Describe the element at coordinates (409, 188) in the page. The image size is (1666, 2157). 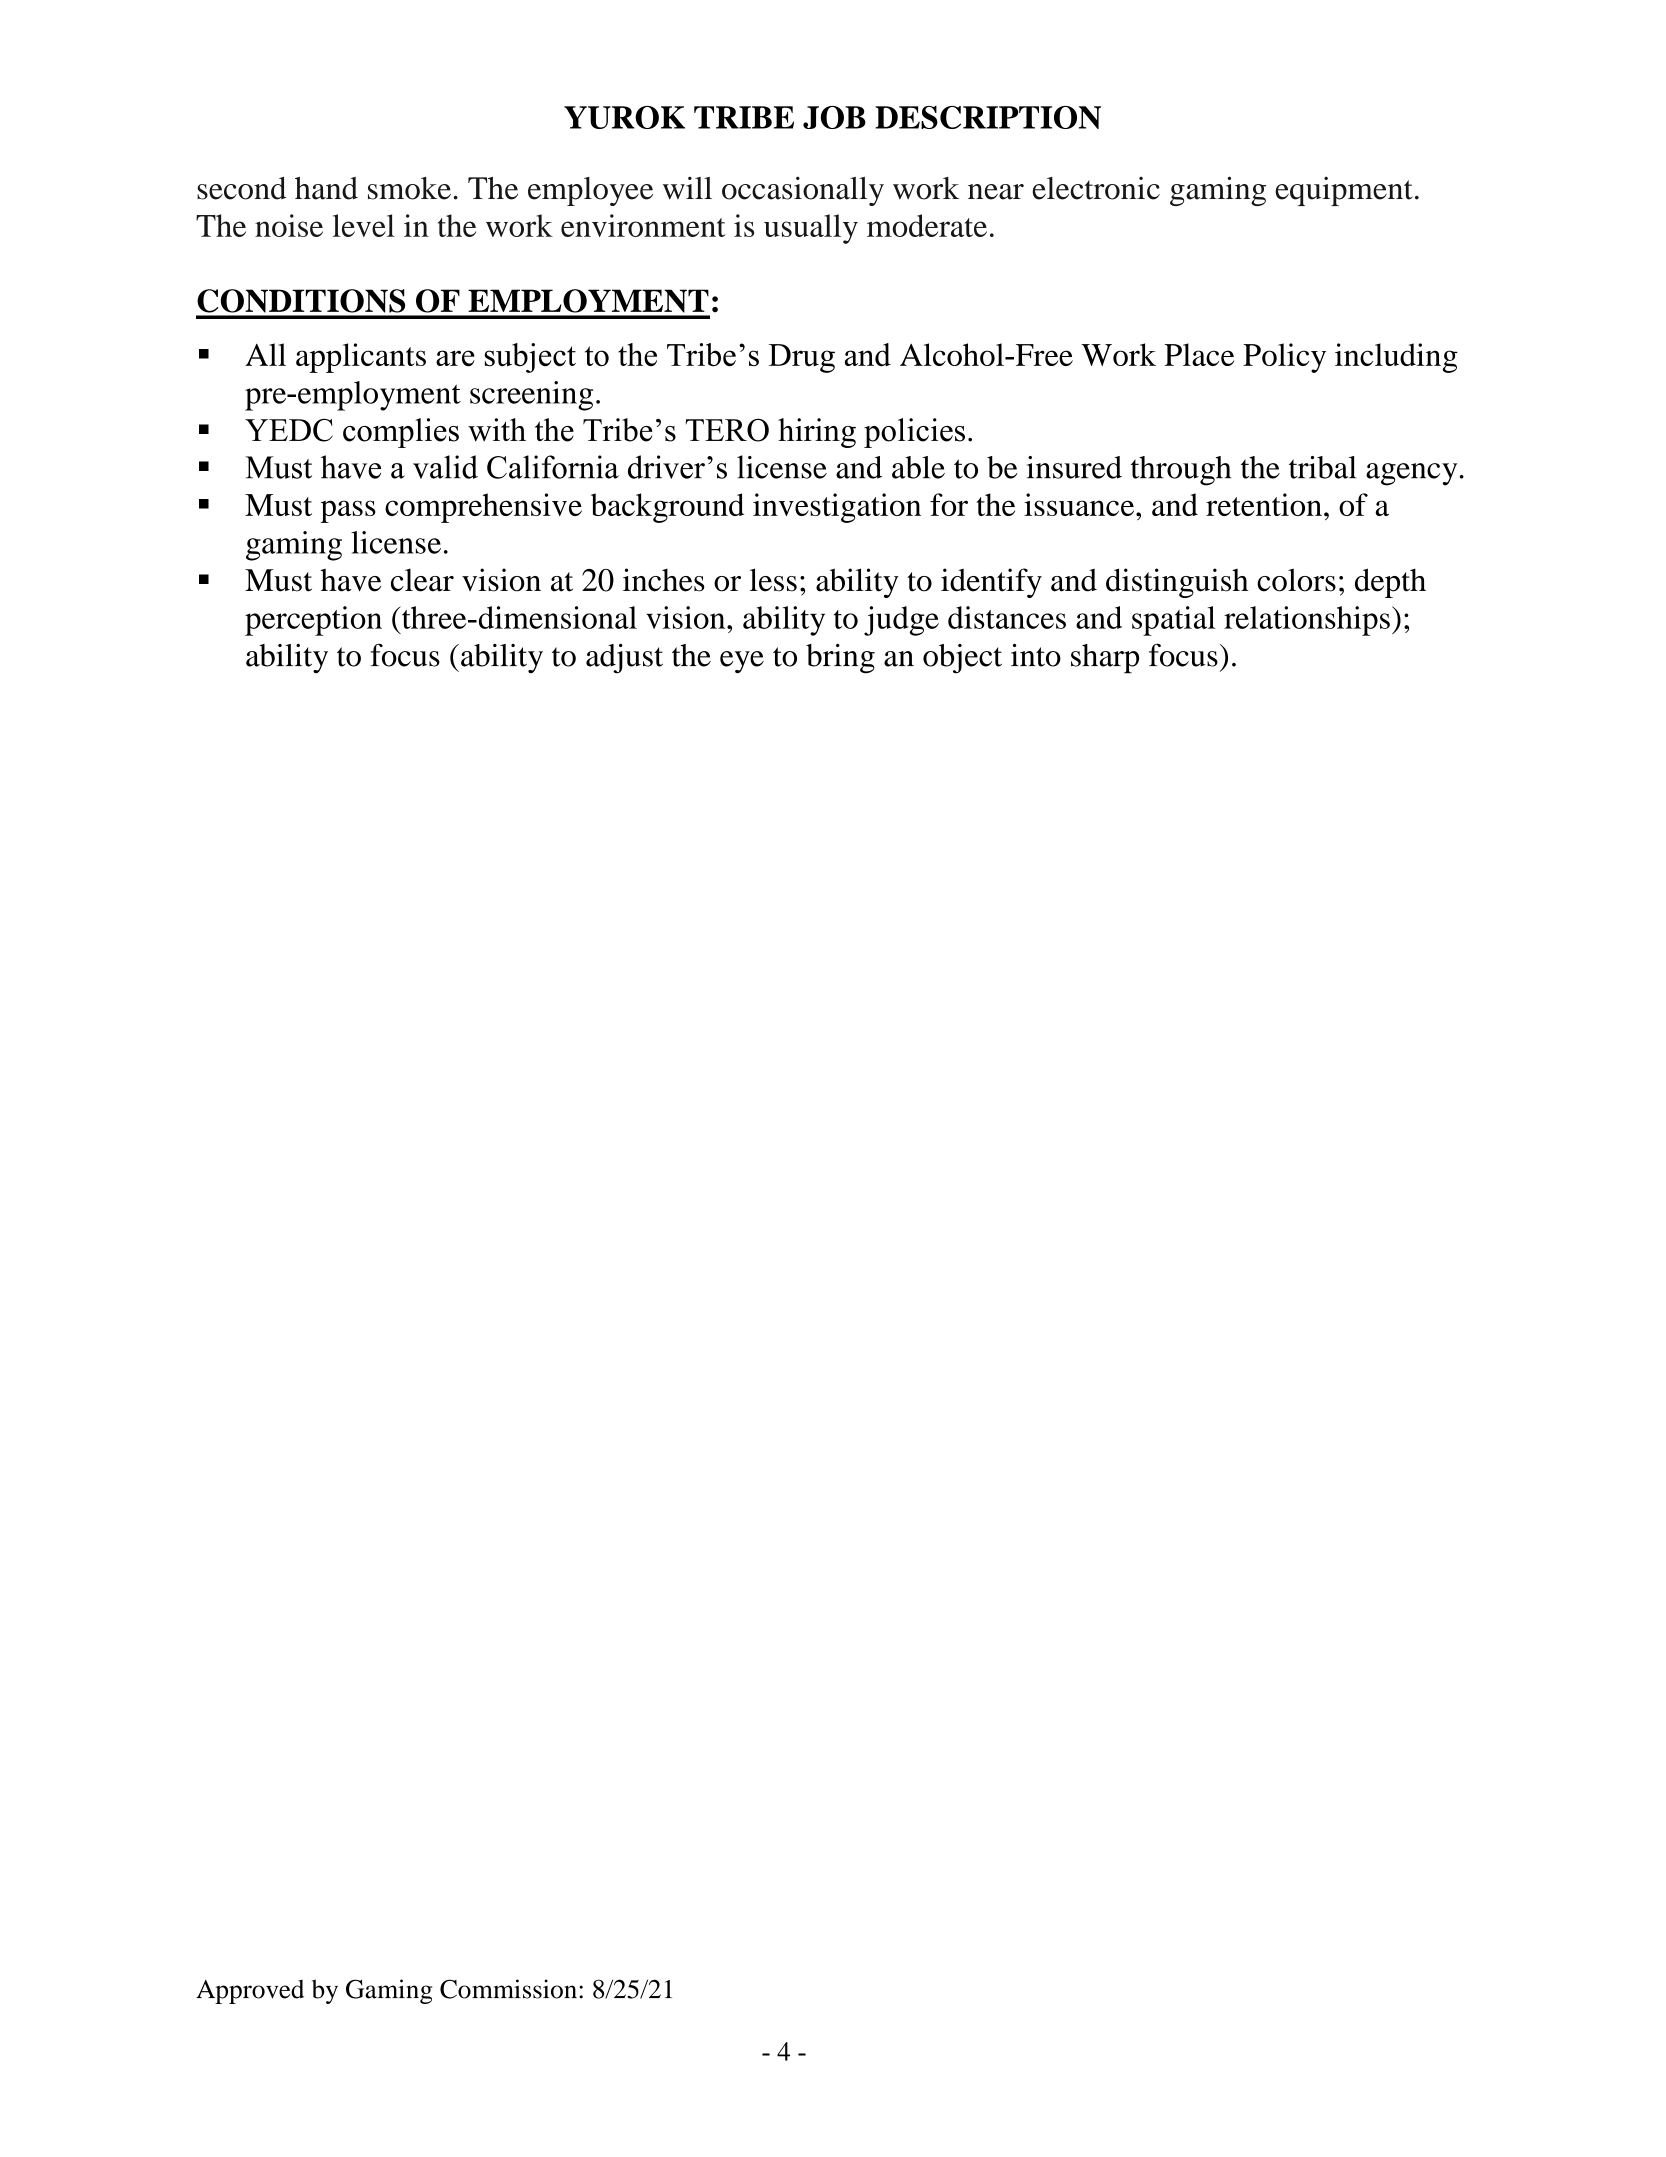
I see `smoke` at that location.
